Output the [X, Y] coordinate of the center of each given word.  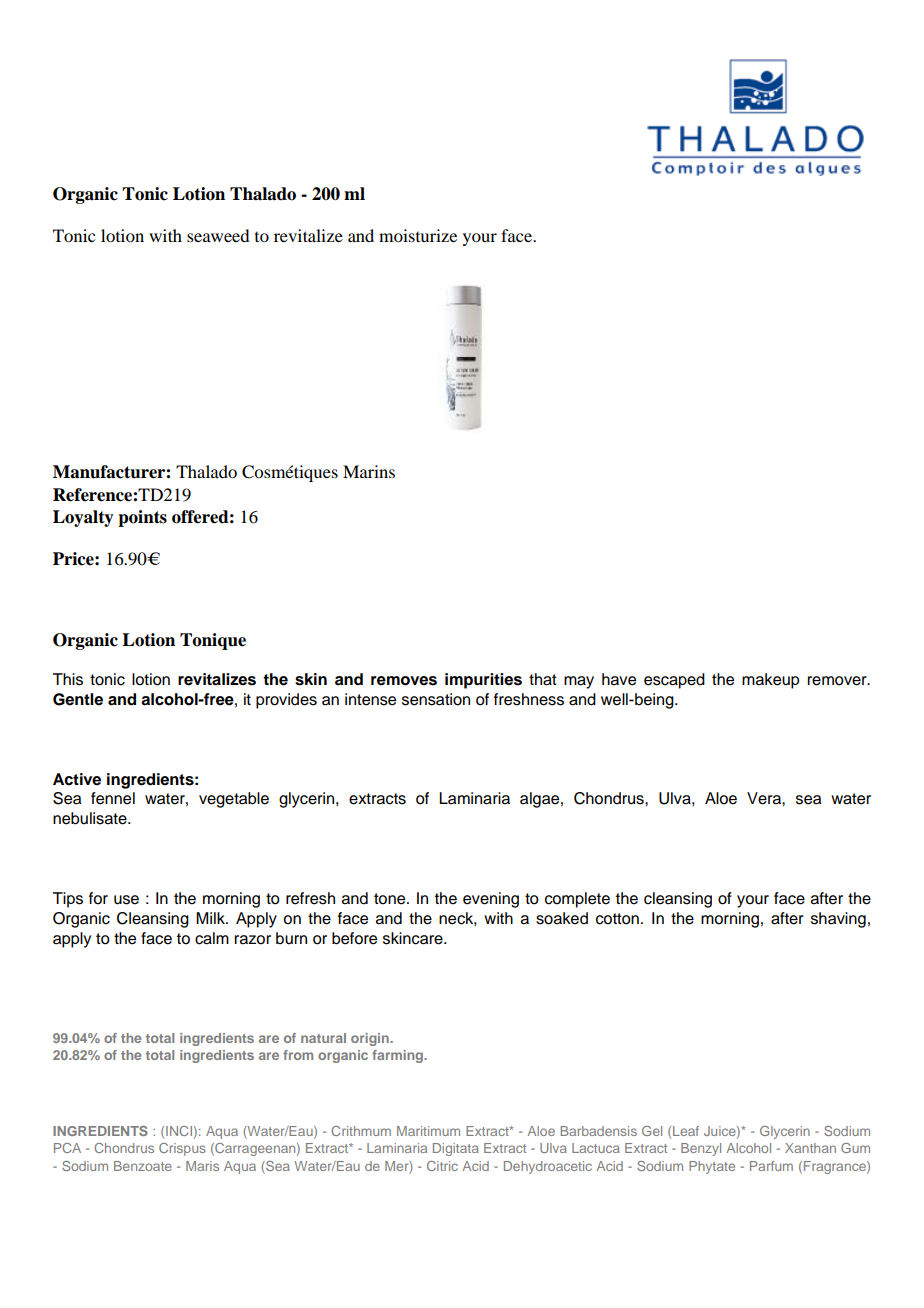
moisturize [418, 235]
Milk [211, 918]
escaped [674, 681]
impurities [483, 681]
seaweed [218, 235]
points [142, 518]
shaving [838, 920]
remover [838, 681]
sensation [436, 699]
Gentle [78, 699]
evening [491, 900]
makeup [770, 681]
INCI [179, 1131]
